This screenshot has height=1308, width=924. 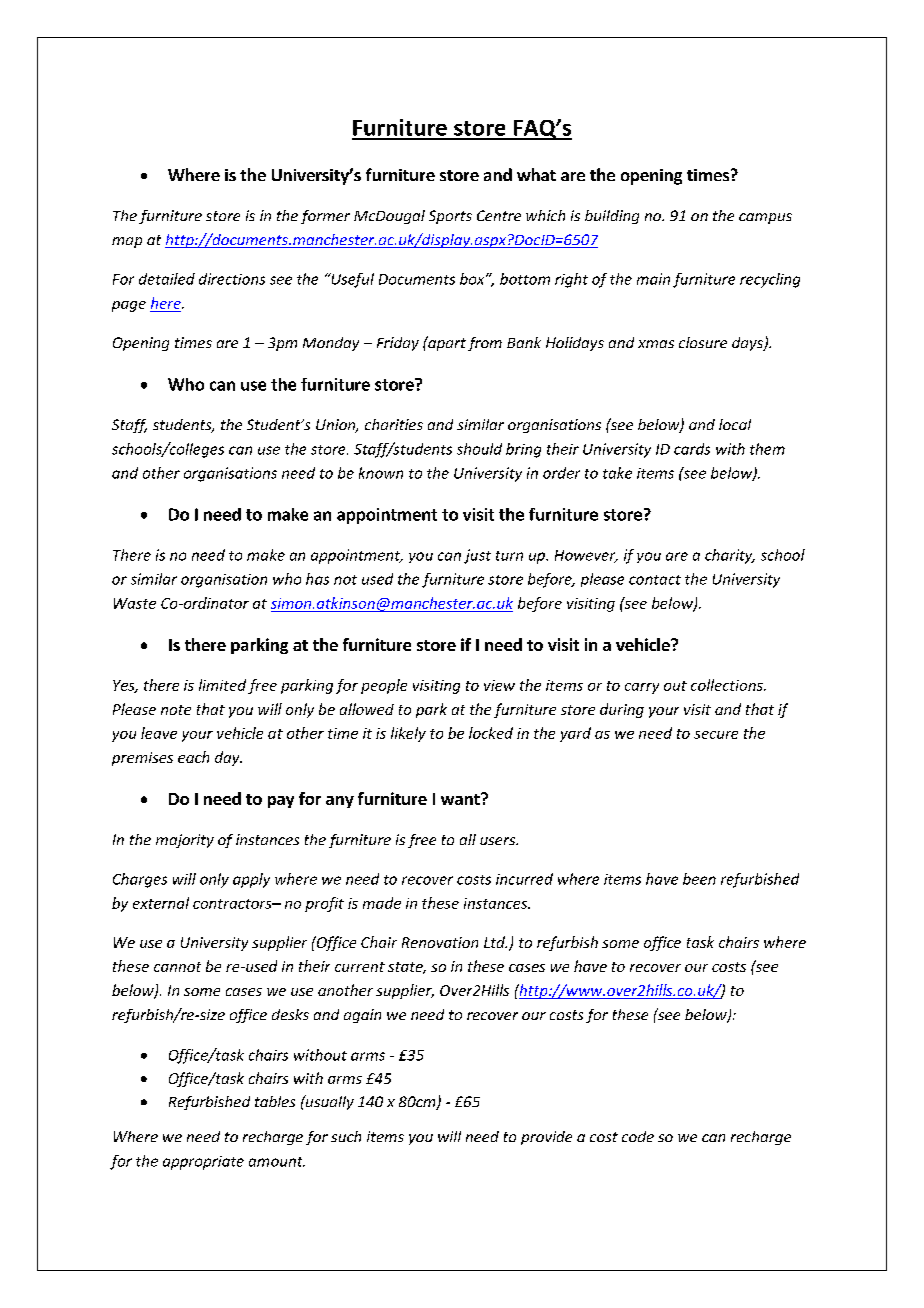 What do you see at coordinates (185, 841) in the screenshot?
I see `majority` at bounding box center [185, 841].
